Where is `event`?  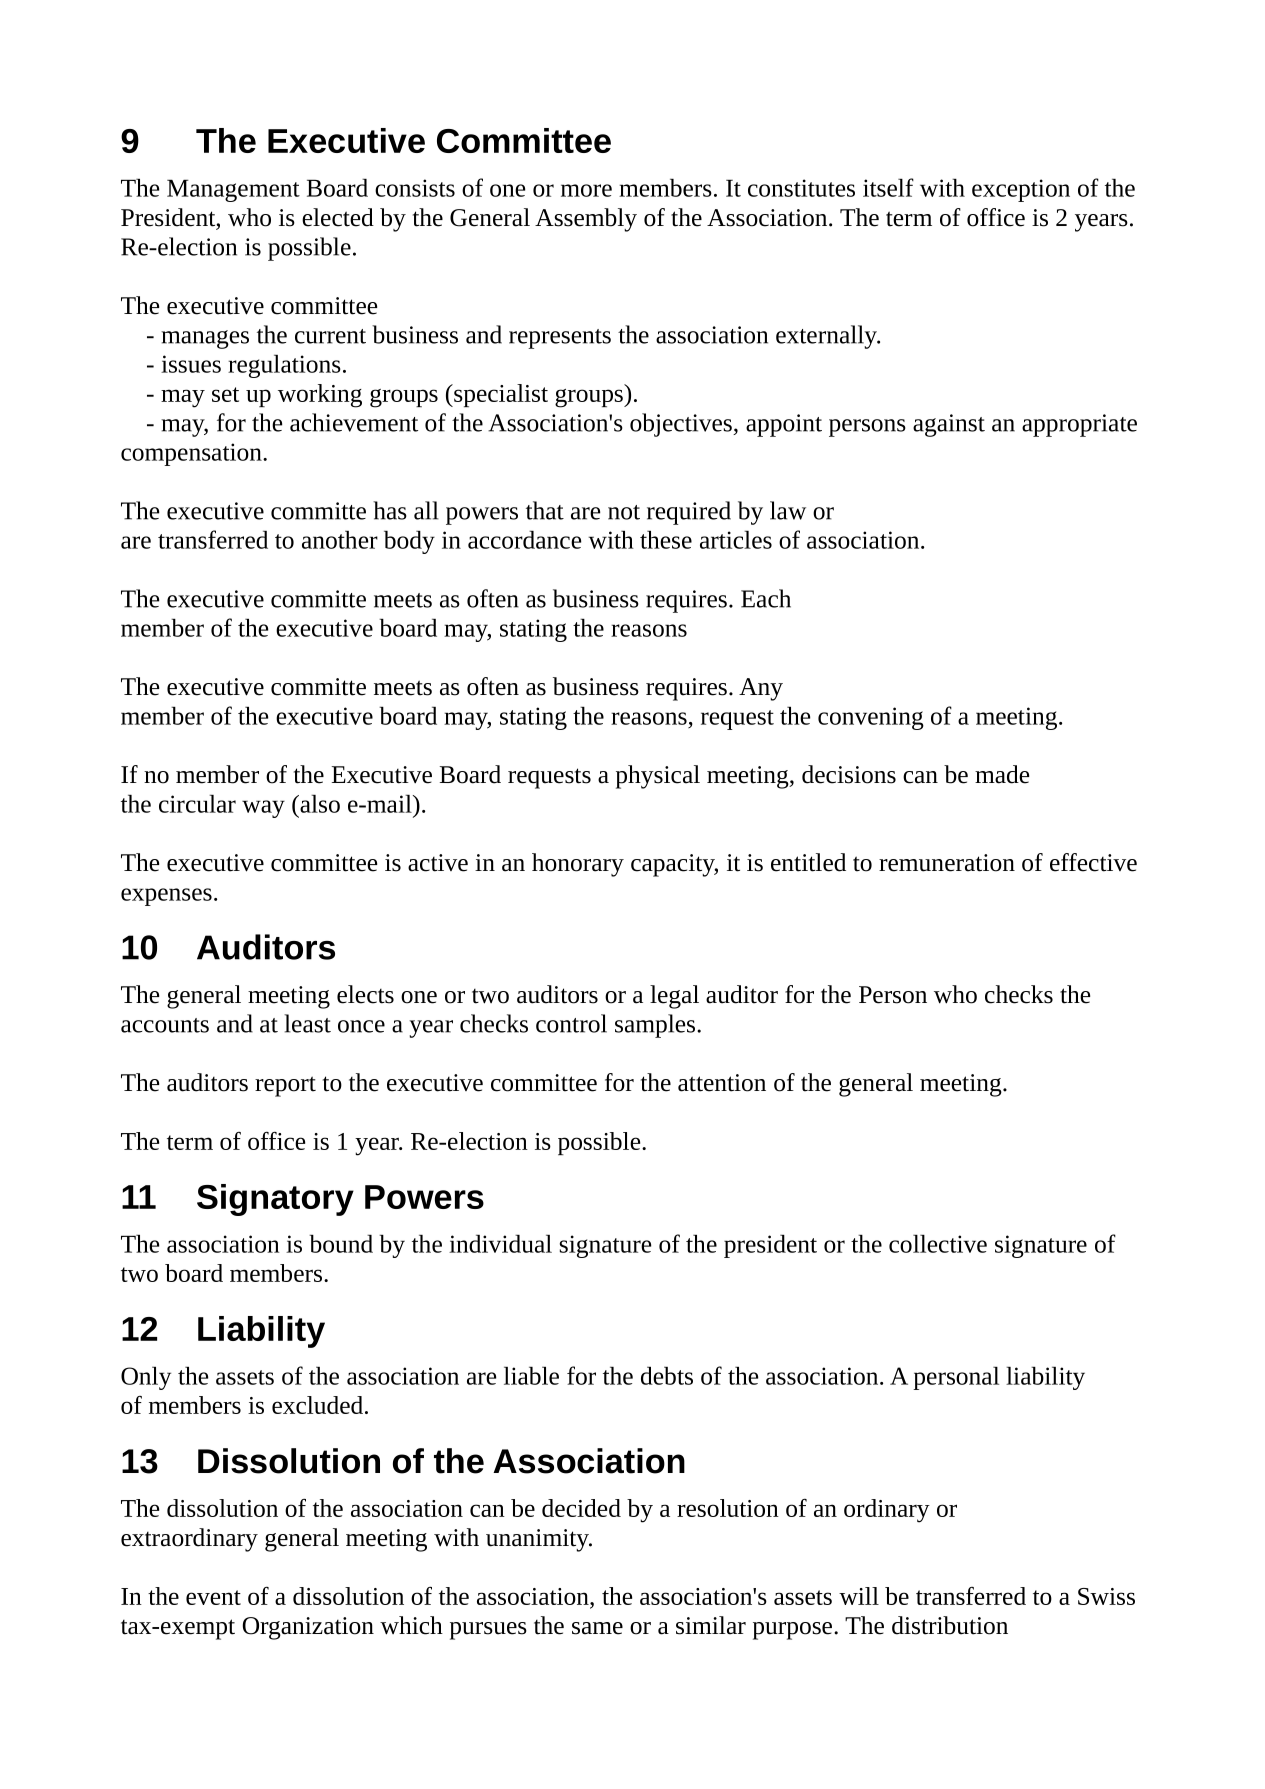
event is located at coordinates (213, 1597).
